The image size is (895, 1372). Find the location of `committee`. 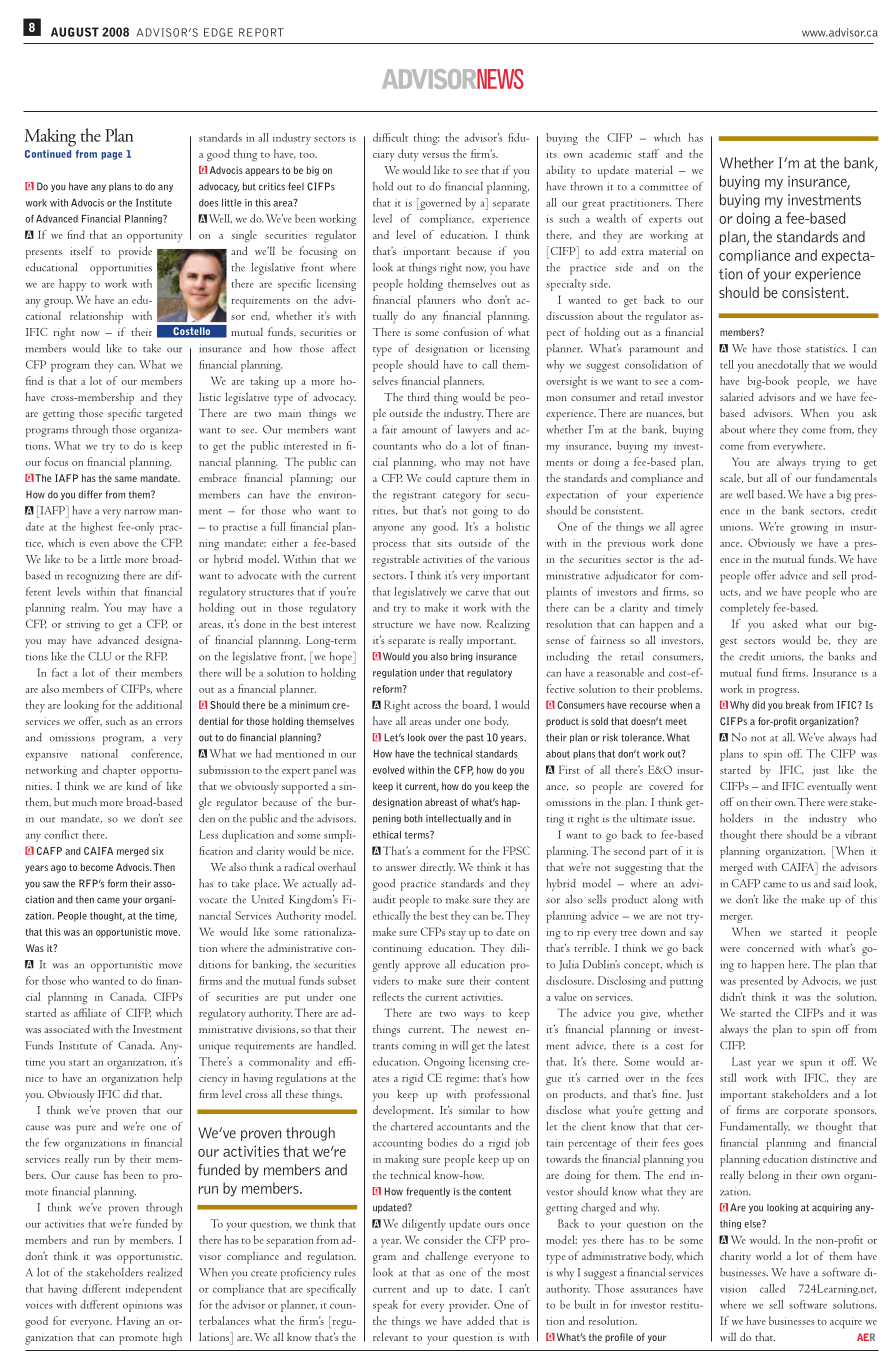

committee is located at coordinates (663, 186).
